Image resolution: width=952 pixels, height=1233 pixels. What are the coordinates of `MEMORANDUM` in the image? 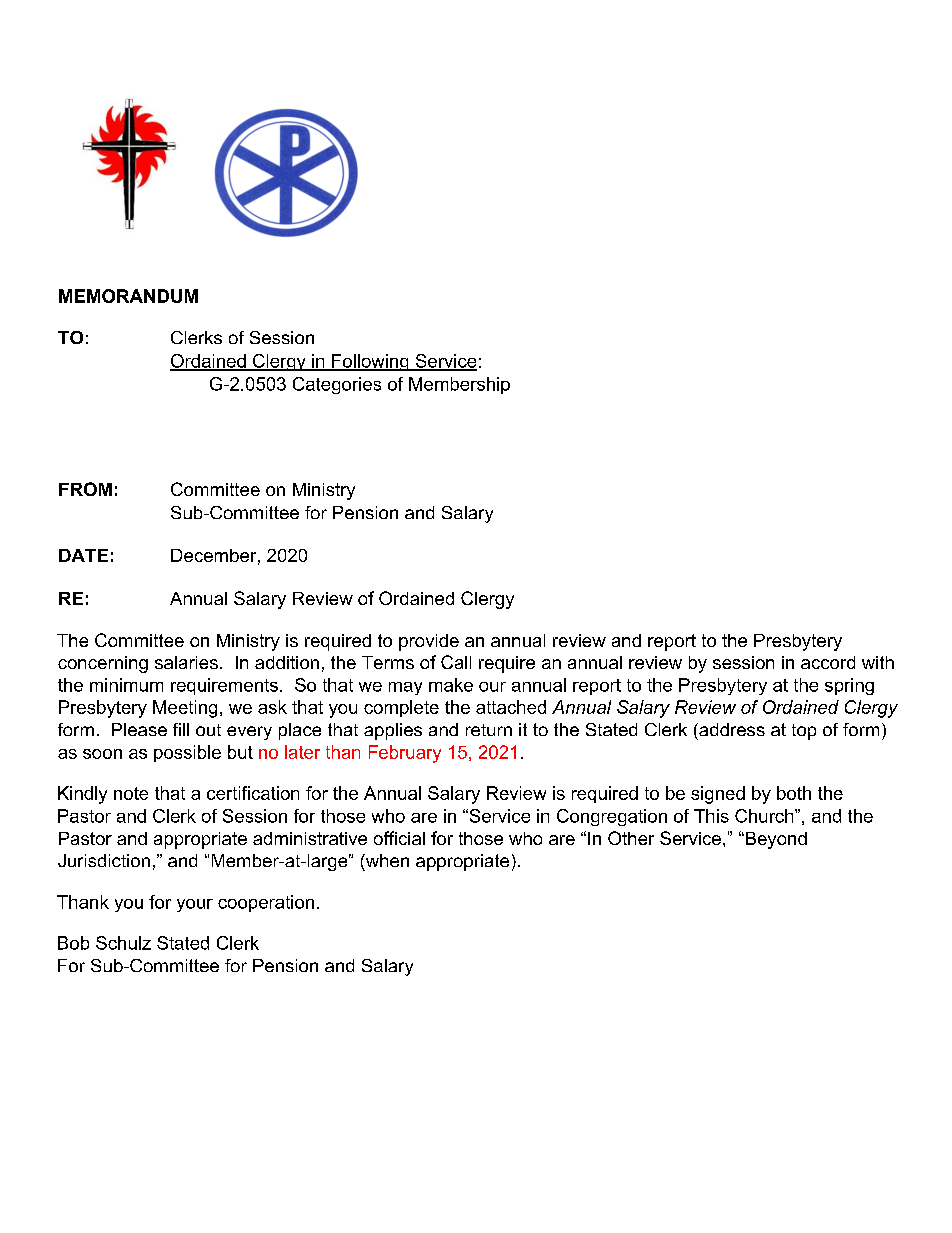 It's located at (128, 296).
